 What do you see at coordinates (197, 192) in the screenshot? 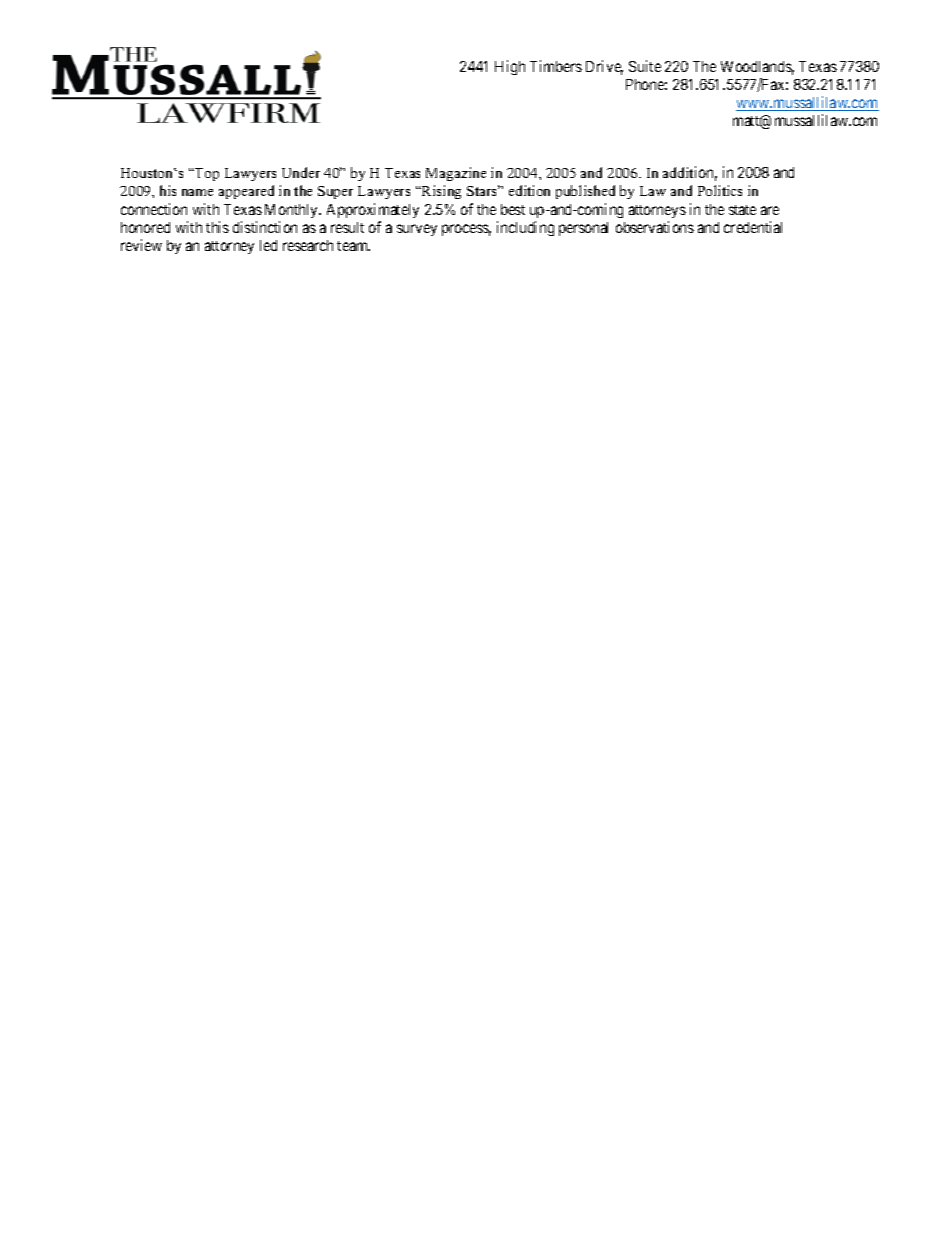
I see `name` at bounding box center [197, 192].
